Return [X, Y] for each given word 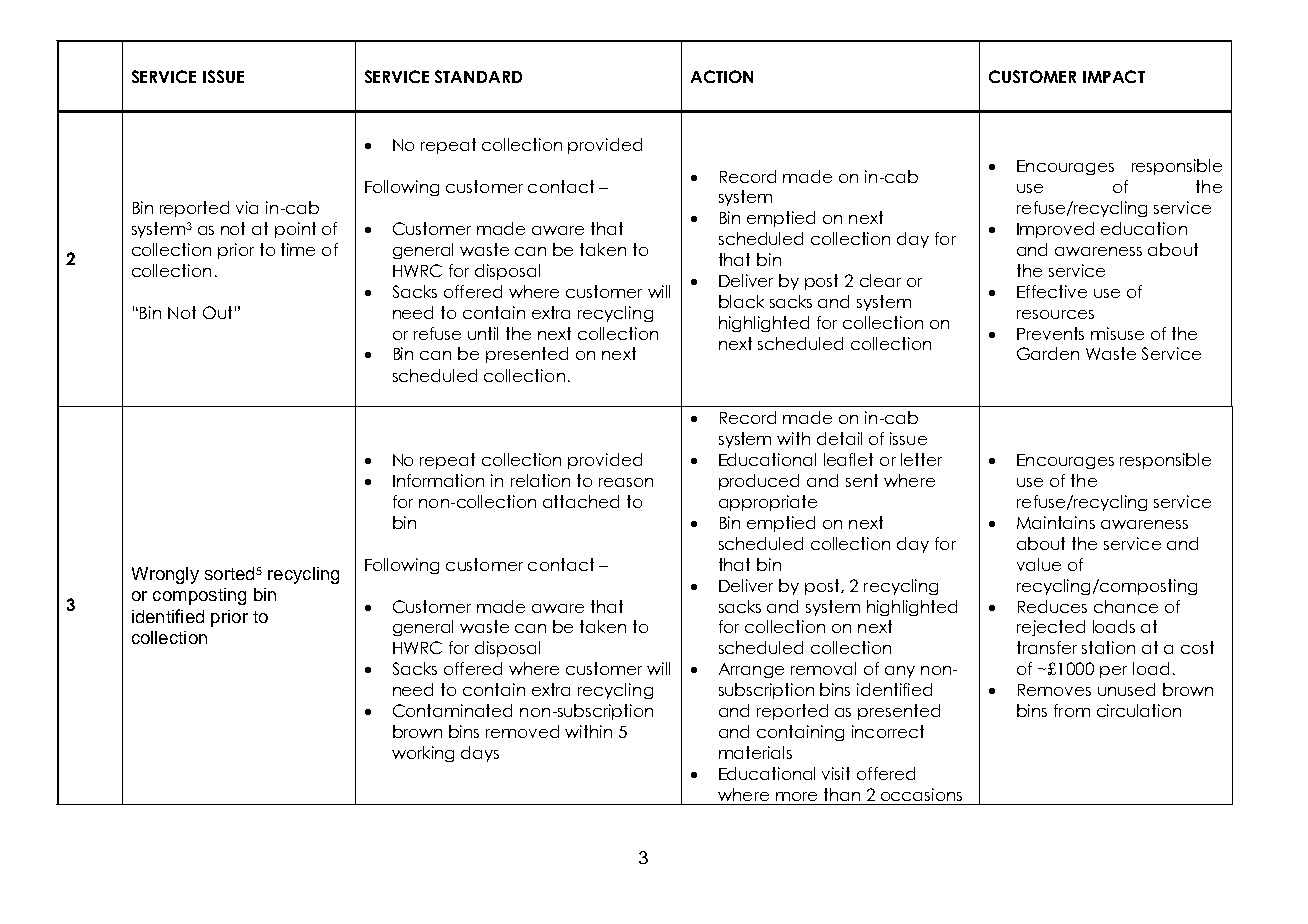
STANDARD [478, 76]
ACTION [722, 76]
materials [755, 752]
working [423, 754]
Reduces [1052, 606]
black [741, 301]
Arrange [751, 670]
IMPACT [1114, 76]
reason [626, 482]
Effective [1052, 291]
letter [921, 459]
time [298, 249]
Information [438, 480]
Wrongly [165, 575]
